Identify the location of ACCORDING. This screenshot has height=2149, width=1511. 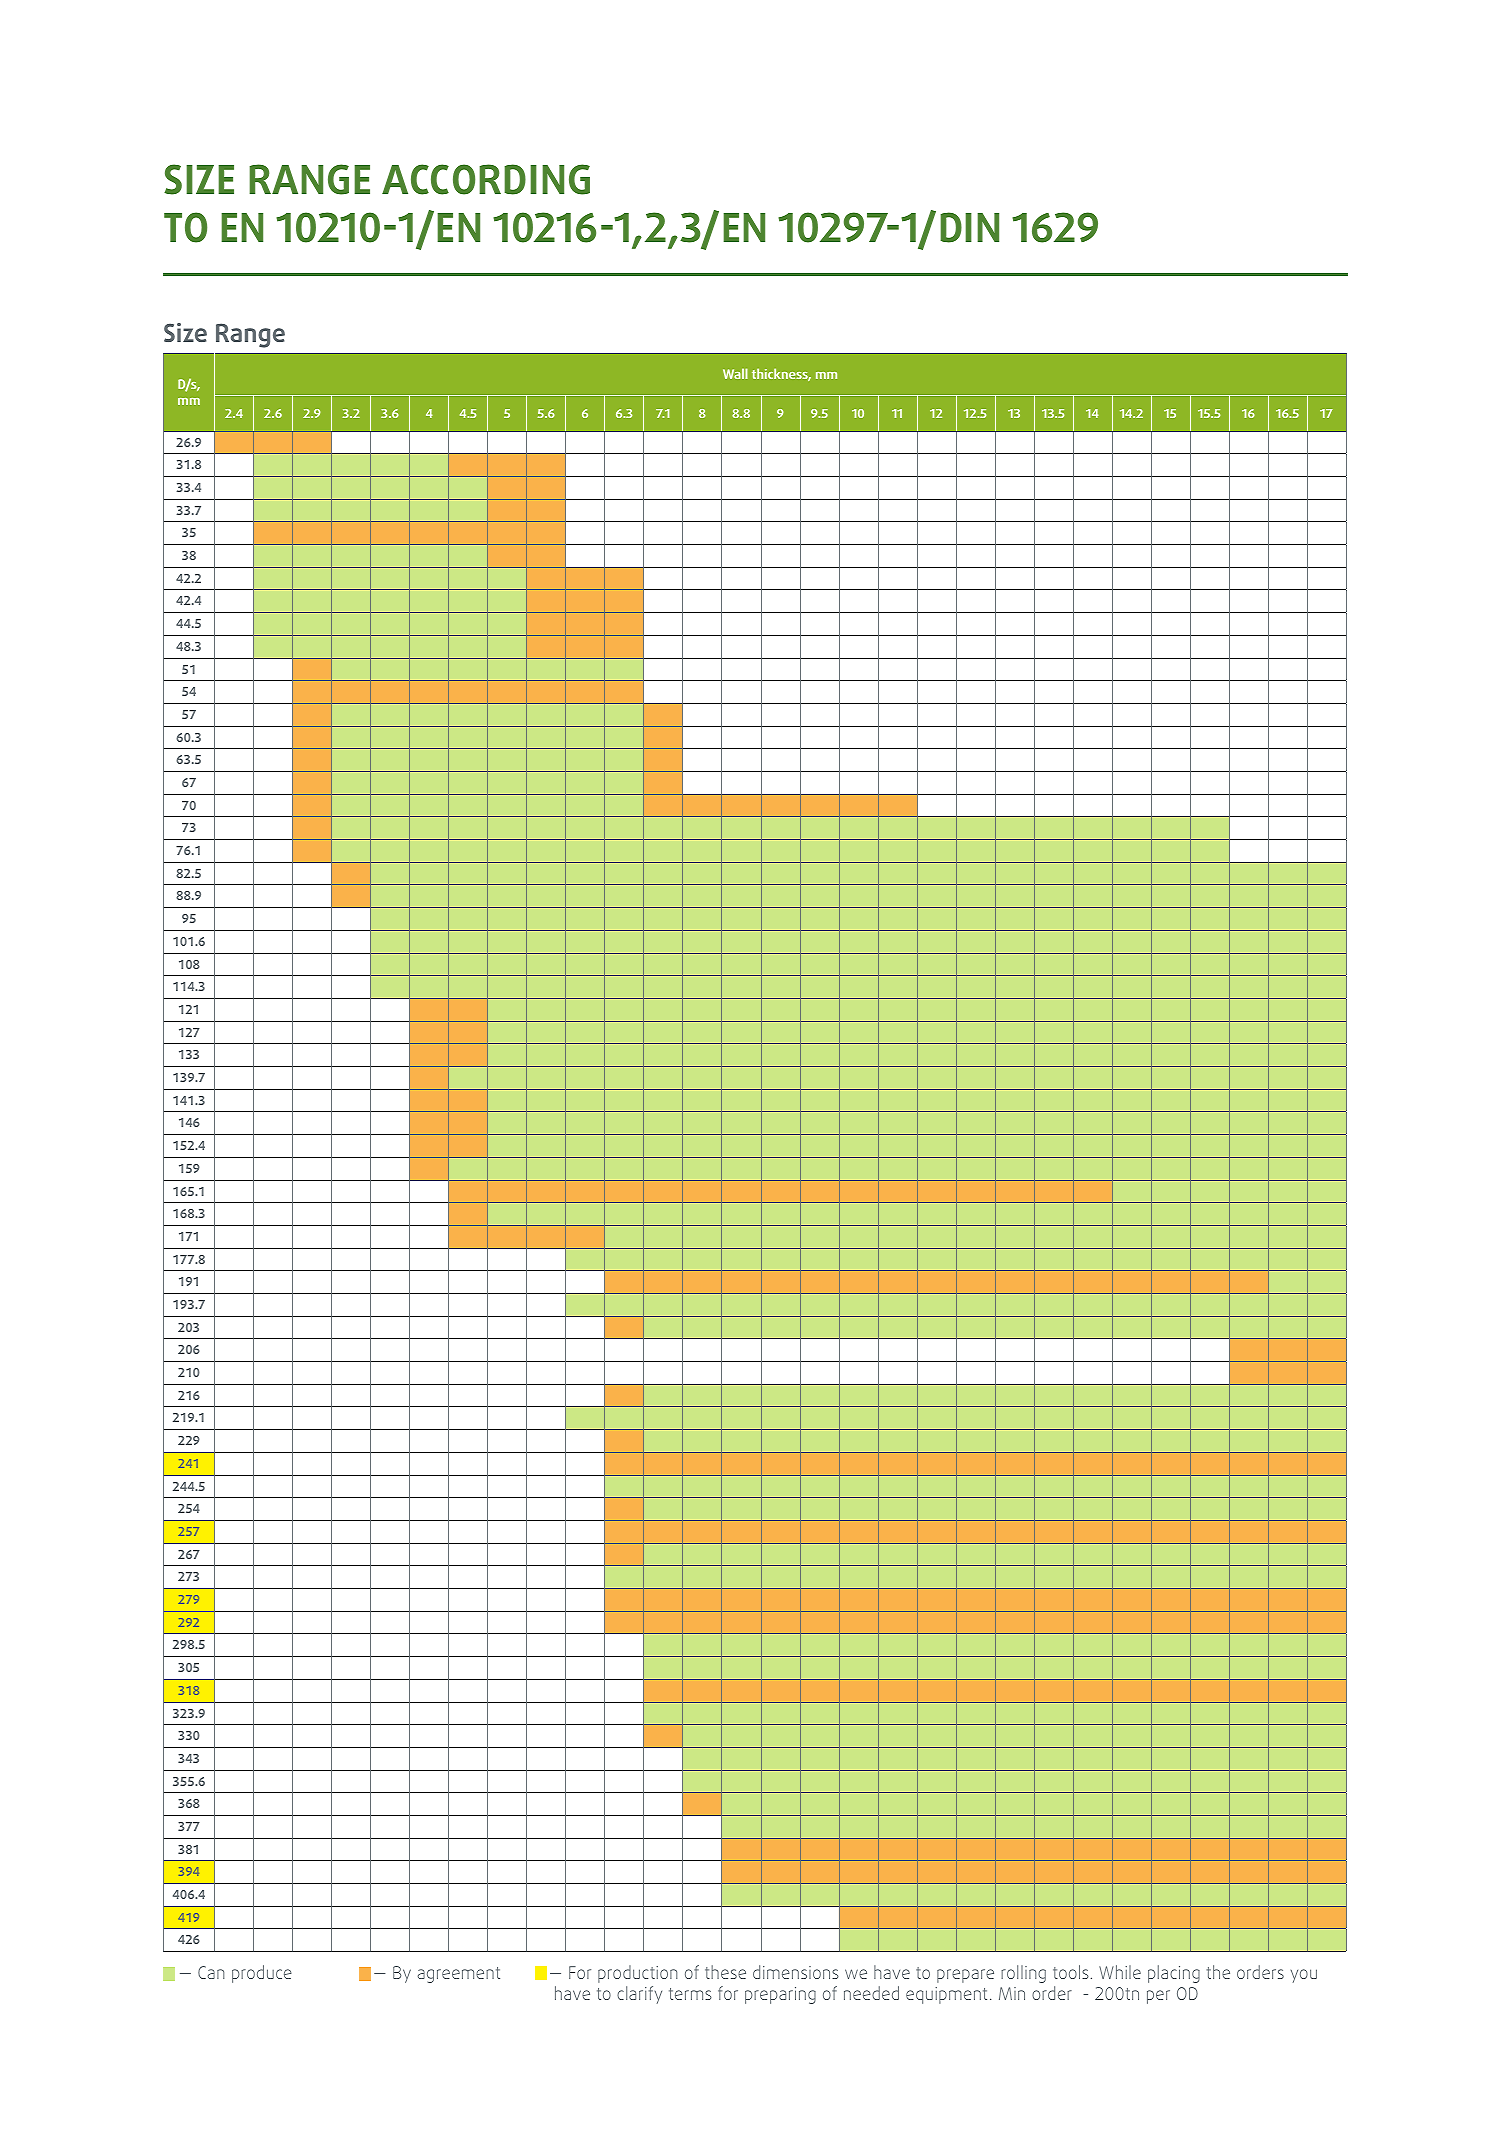
(486, 179).
